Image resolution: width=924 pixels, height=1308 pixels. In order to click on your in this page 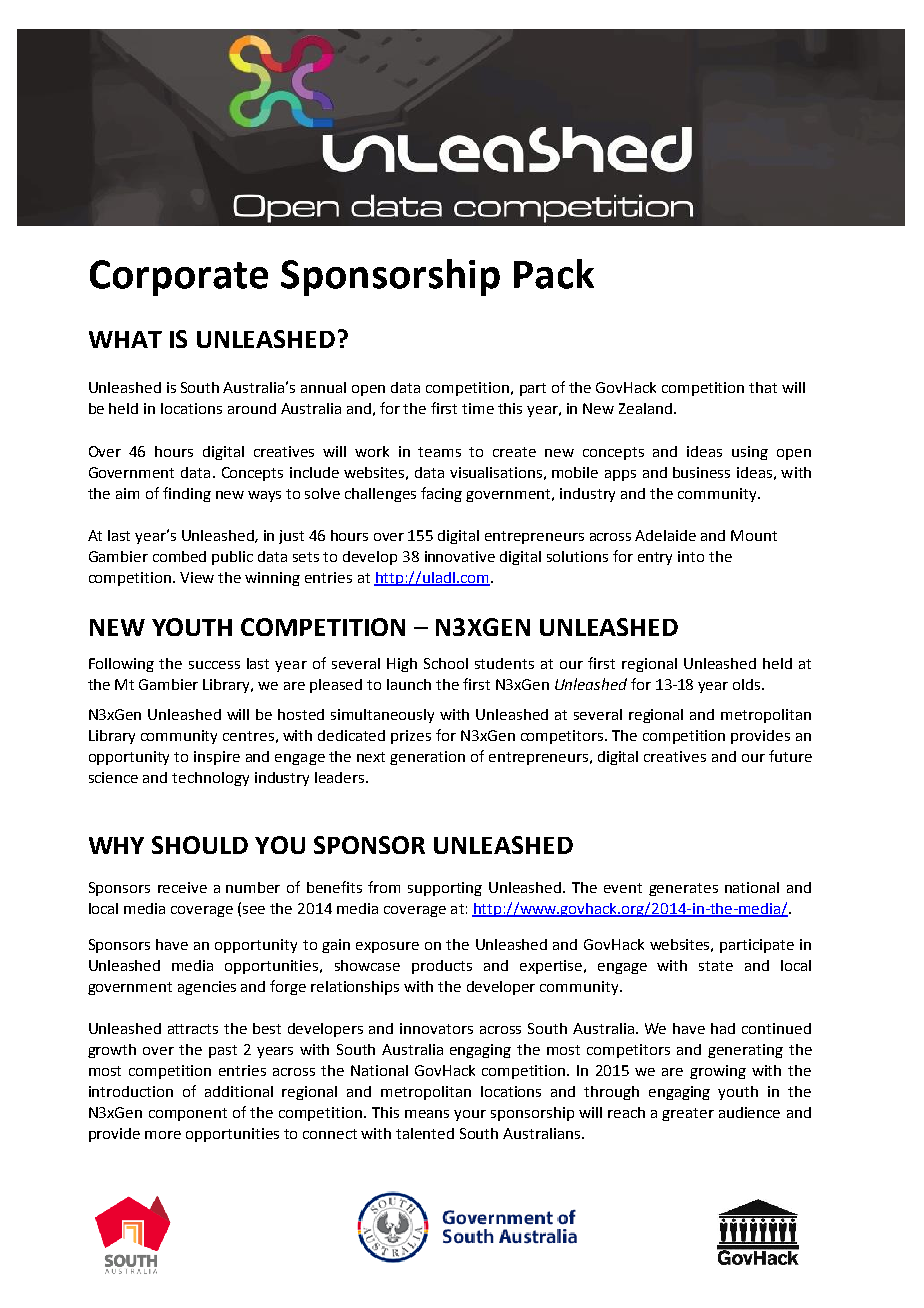, I will do `click(470, 1115)`.
